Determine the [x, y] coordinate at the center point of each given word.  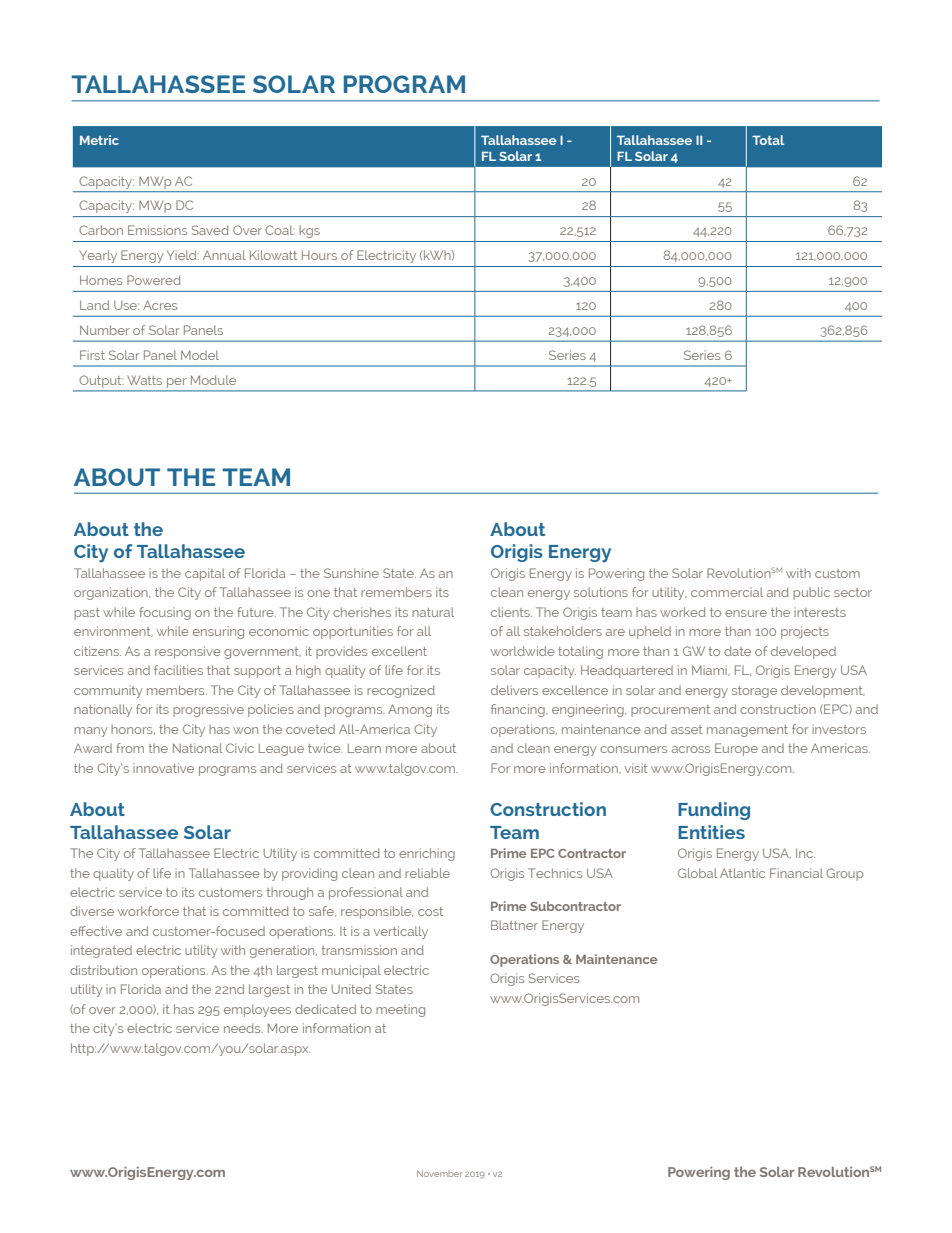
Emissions [157, 230]
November [439, 1173]
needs [243, 1028]
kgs [309, 231]
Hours [319, 255]
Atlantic [742, 873]
